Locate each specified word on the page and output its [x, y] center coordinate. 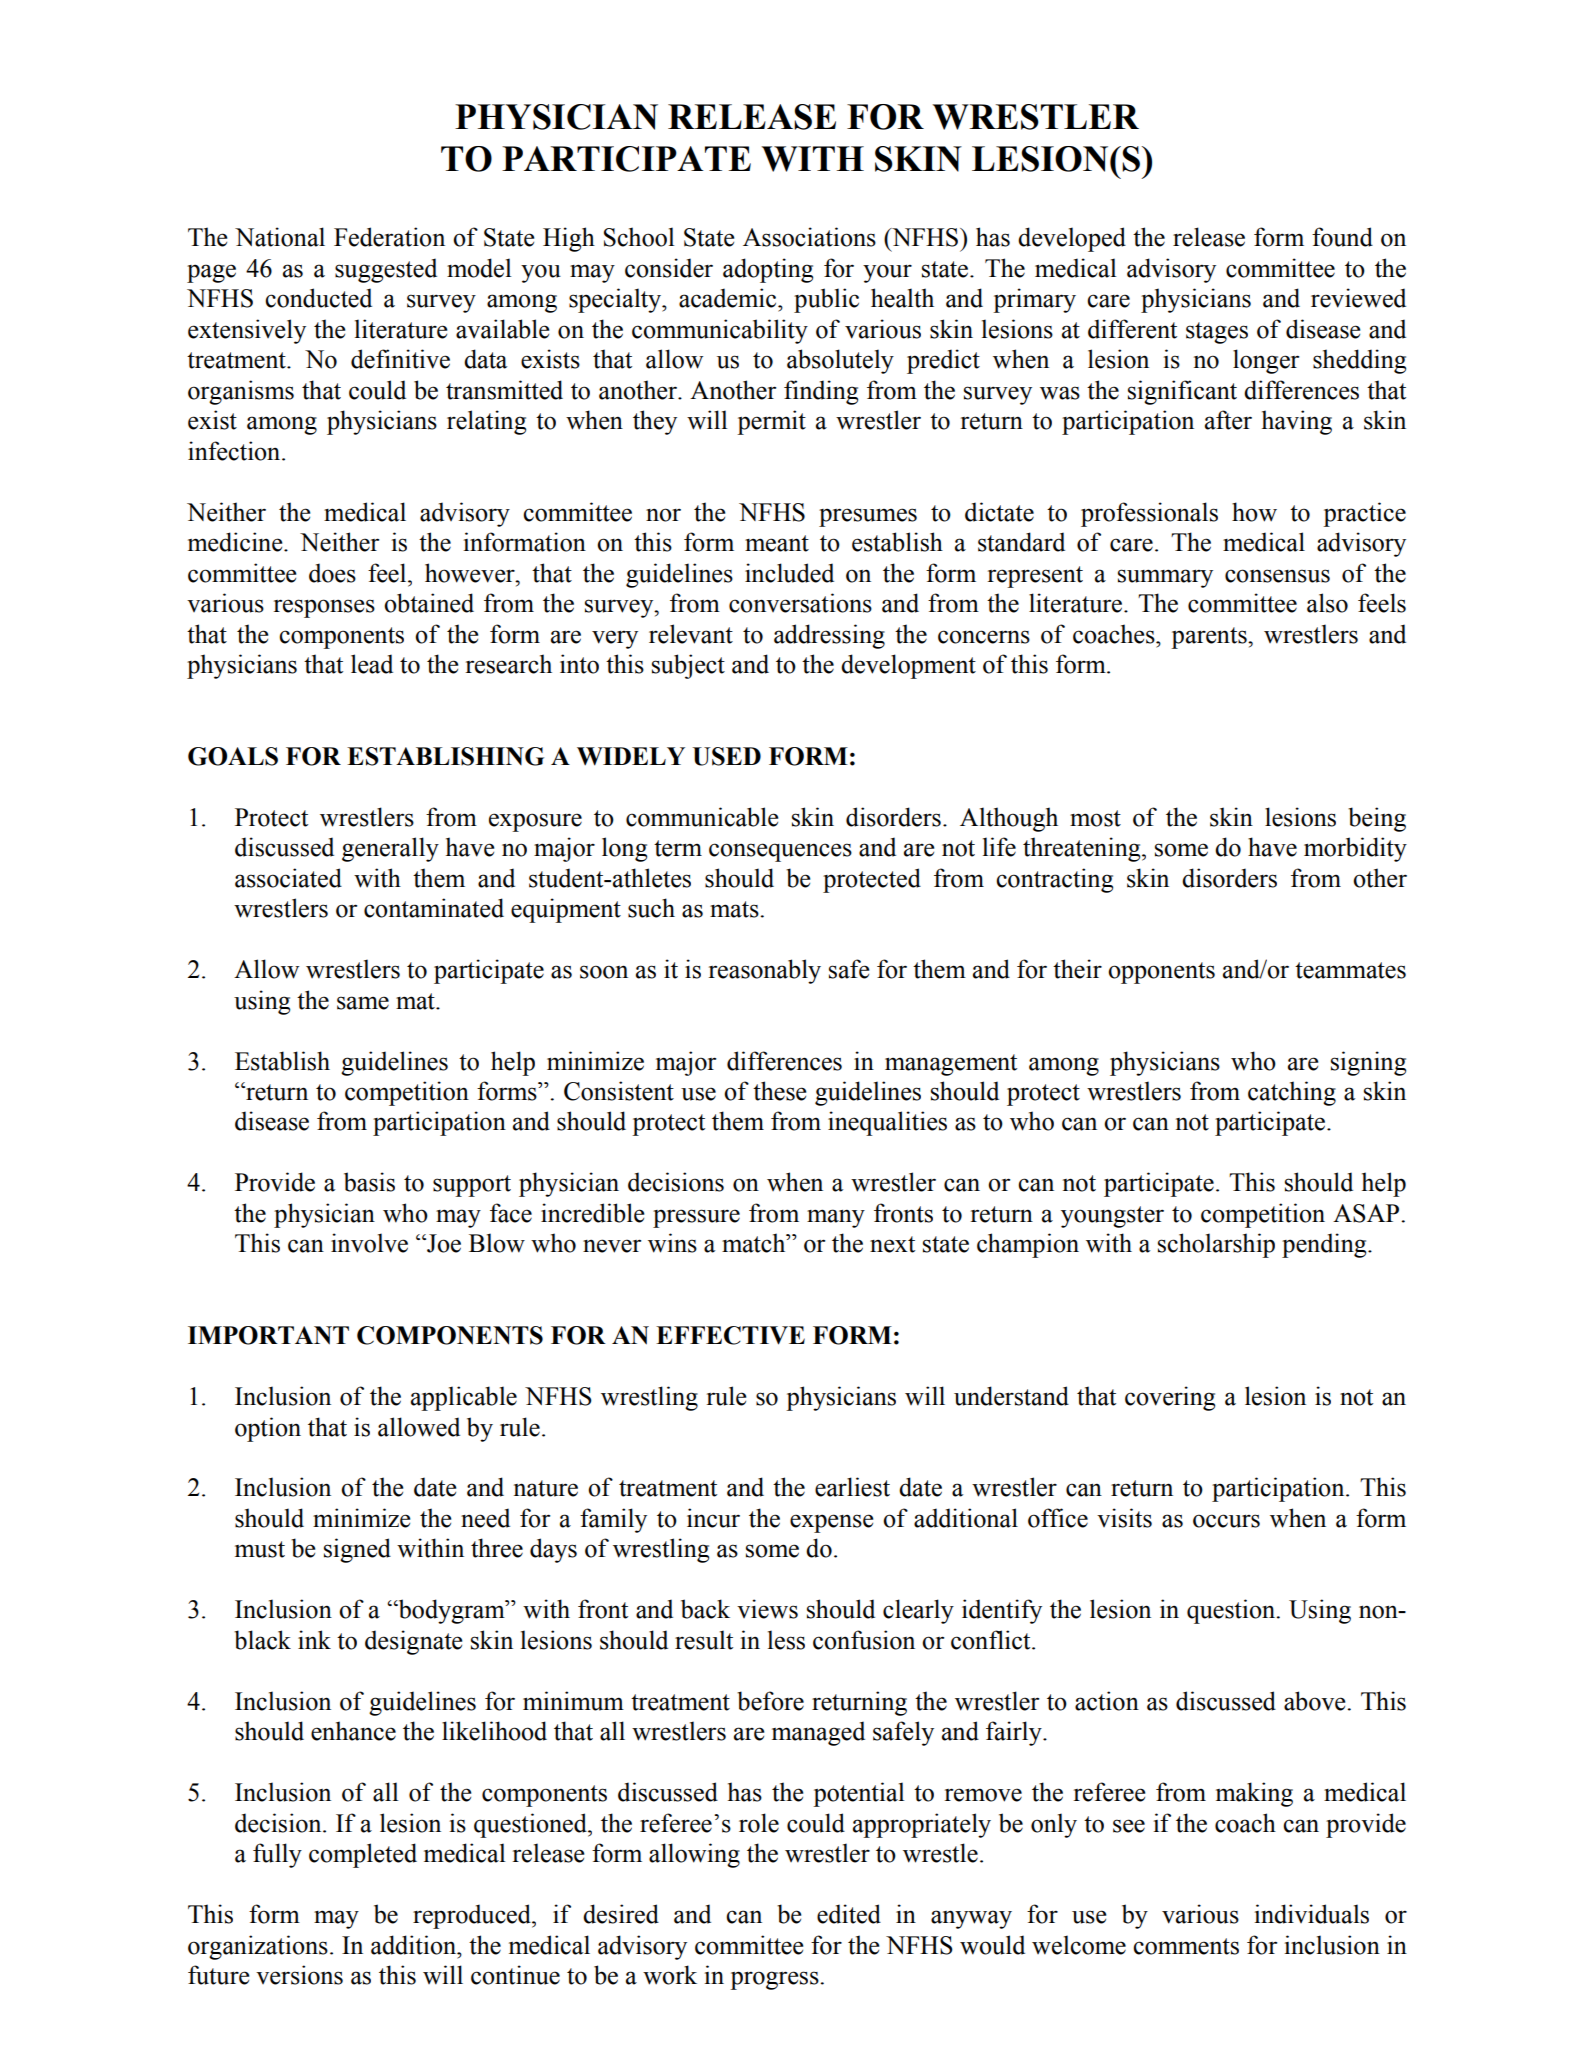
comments [1186, 1946]
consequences [780, 852]
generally [390, 849]
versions [299, 1975]
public [826, 300]
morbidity [1355, 849]
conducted [318, 298]
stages [1217, 333]
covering [1170, 1398]
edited [849, 1914]
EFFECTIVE [730, 1335]
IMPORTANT [268, 1335]
